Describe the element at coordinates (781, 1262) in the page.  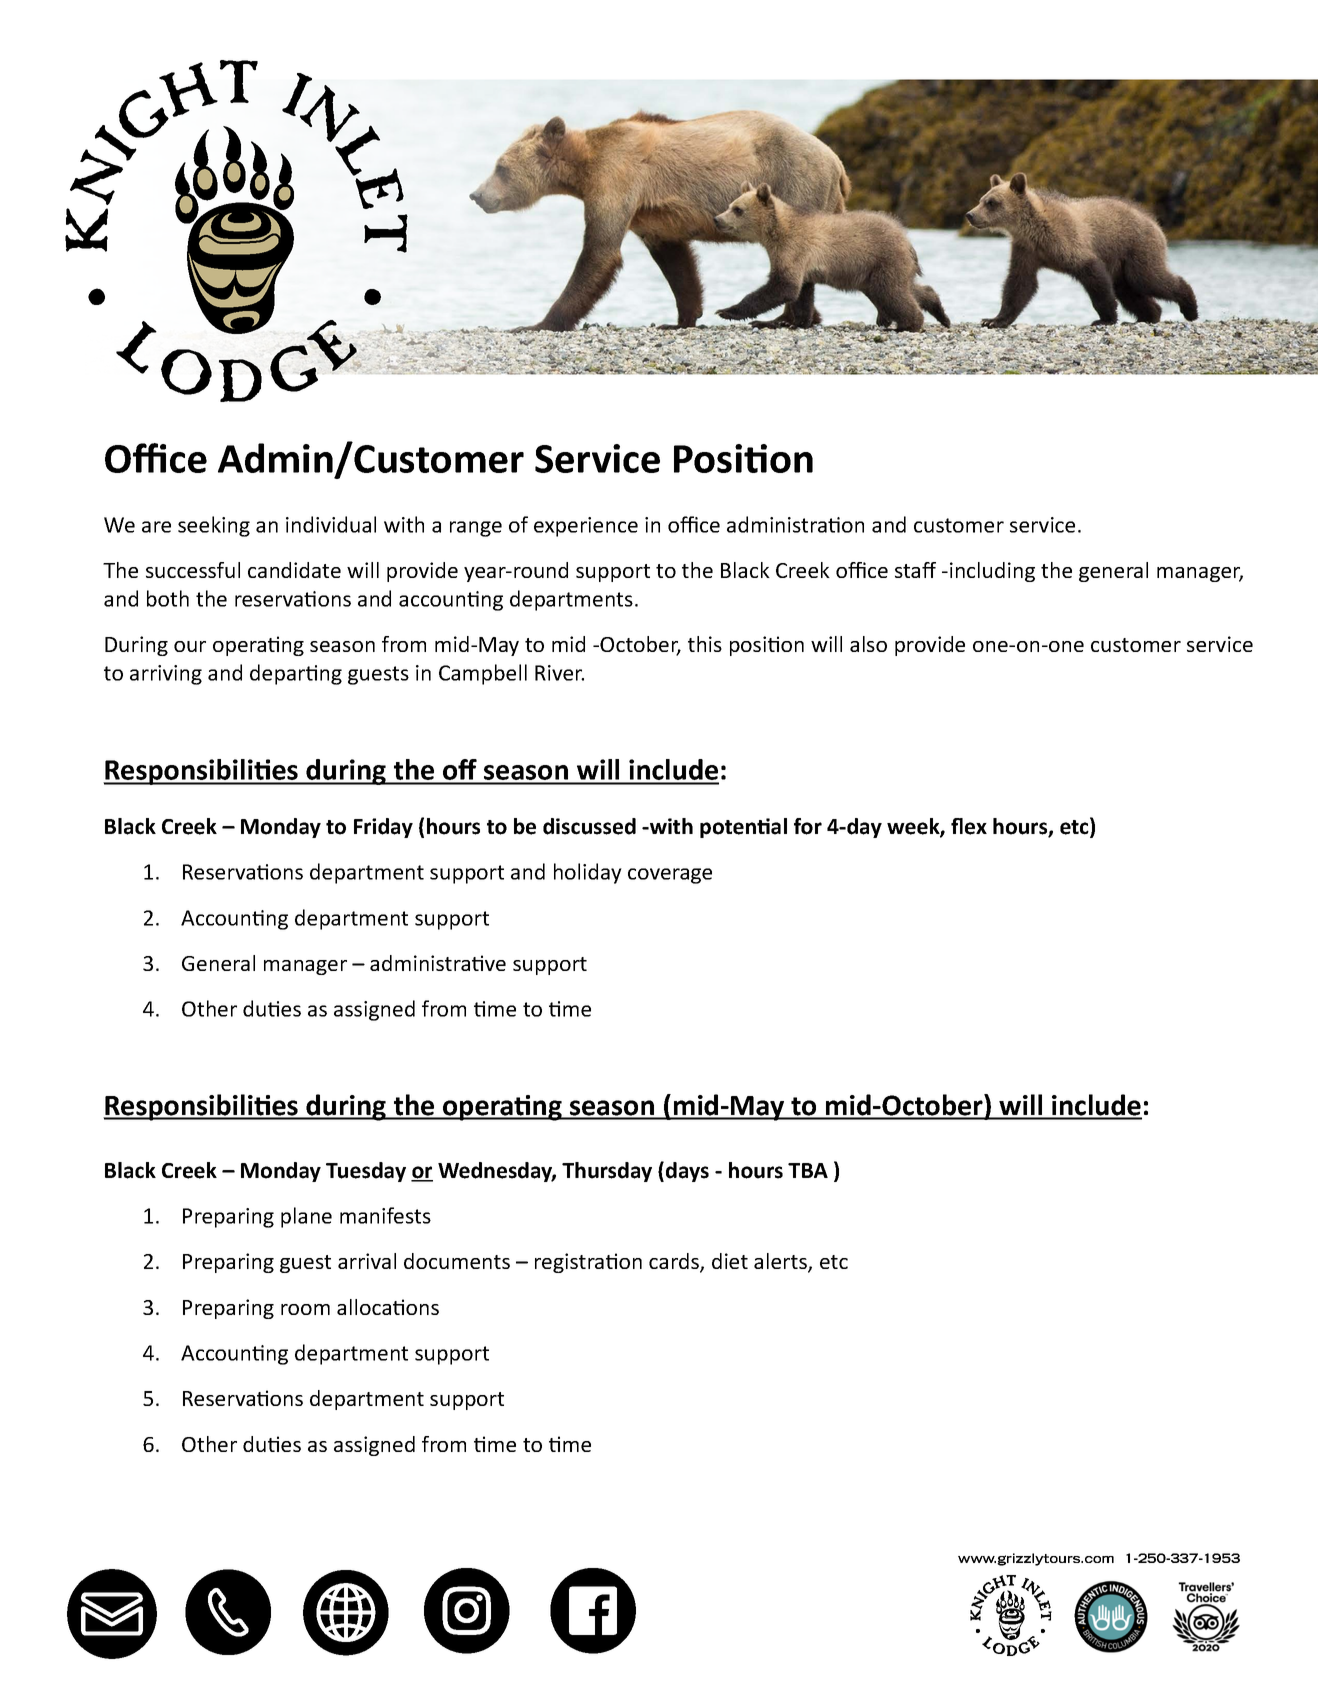
I see `alerts` at that location.
